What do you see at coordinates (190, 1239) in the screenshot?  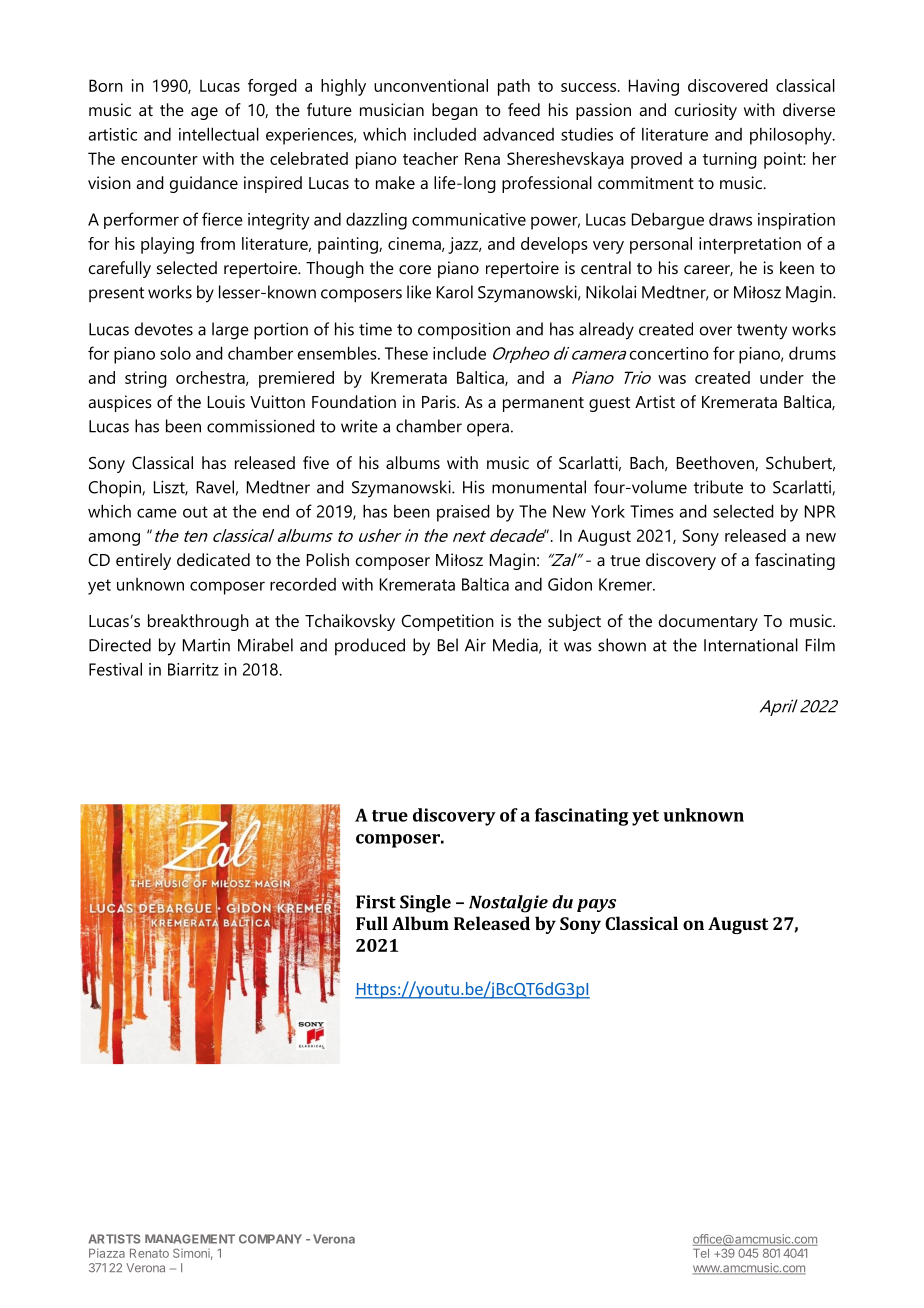 I see `MANAGEMENT` at bounding box center [190, 1239].
